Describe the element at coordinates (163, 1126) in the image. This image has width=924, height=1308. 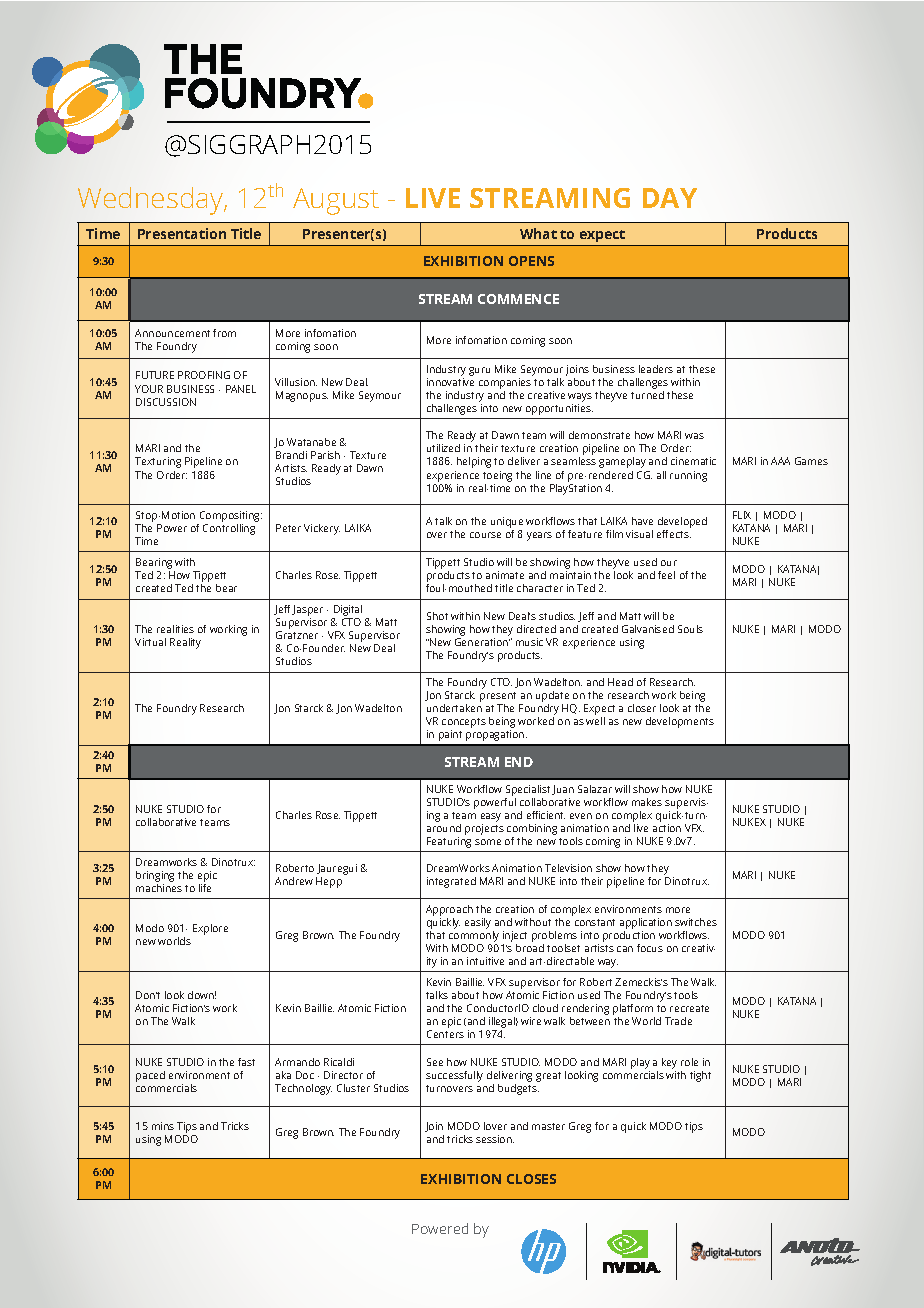
I see `mins` at that location.
